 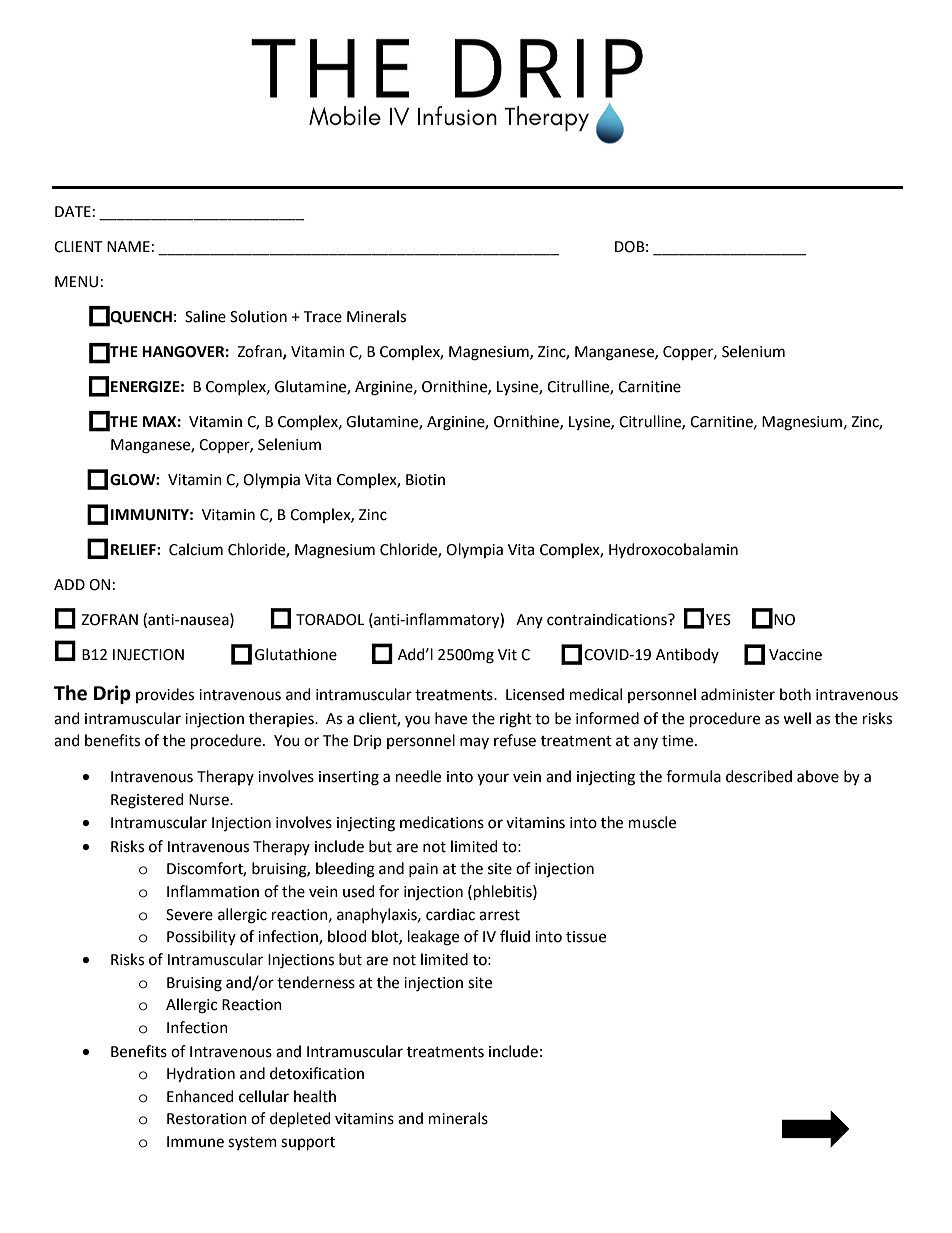 What do you see at coordinates (315, 1096) in the screenshot?
I see `health` at bounding box center [315, 1096].
